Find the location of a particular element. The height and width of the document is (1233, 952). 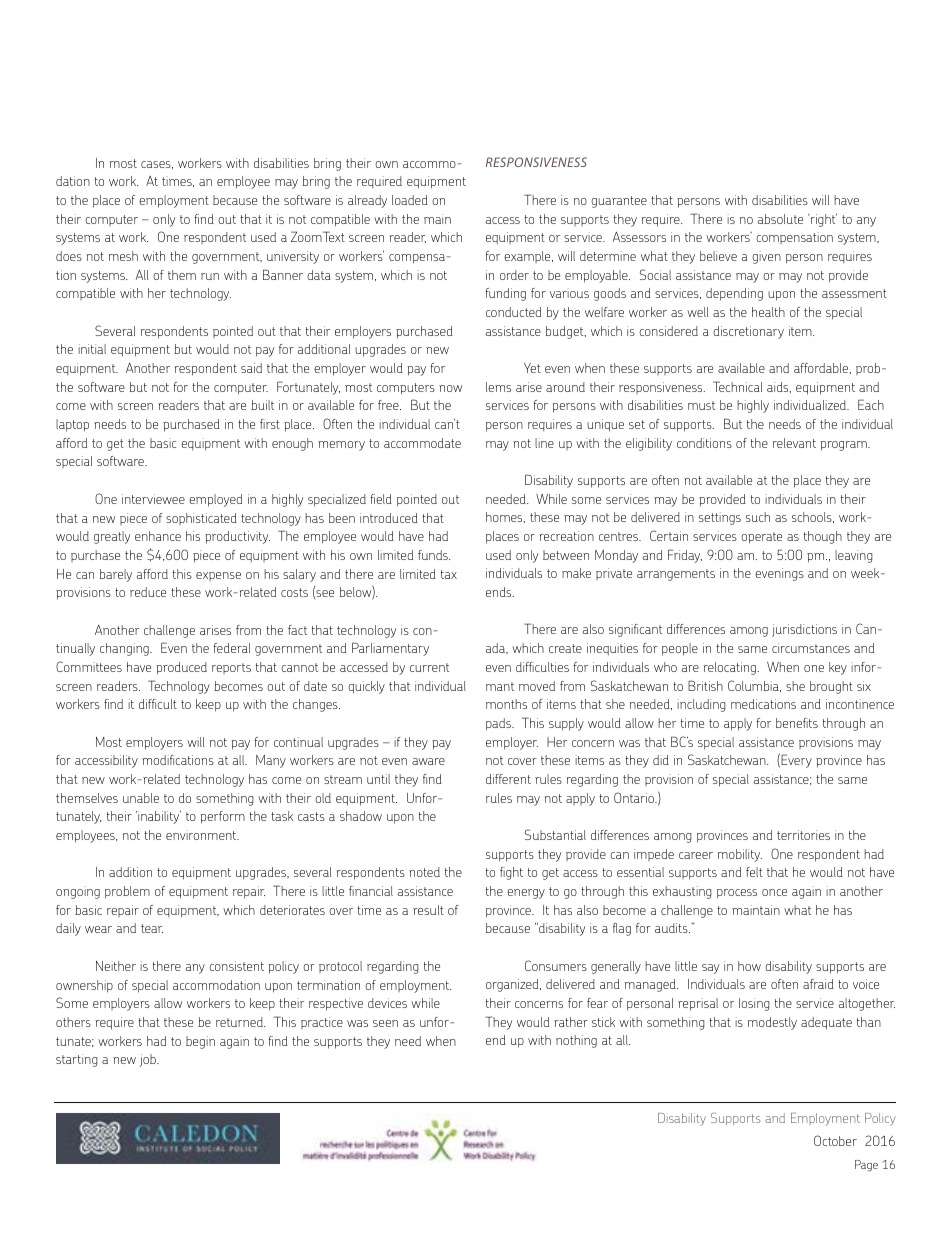

homes is located at coordinates (505, 517).
